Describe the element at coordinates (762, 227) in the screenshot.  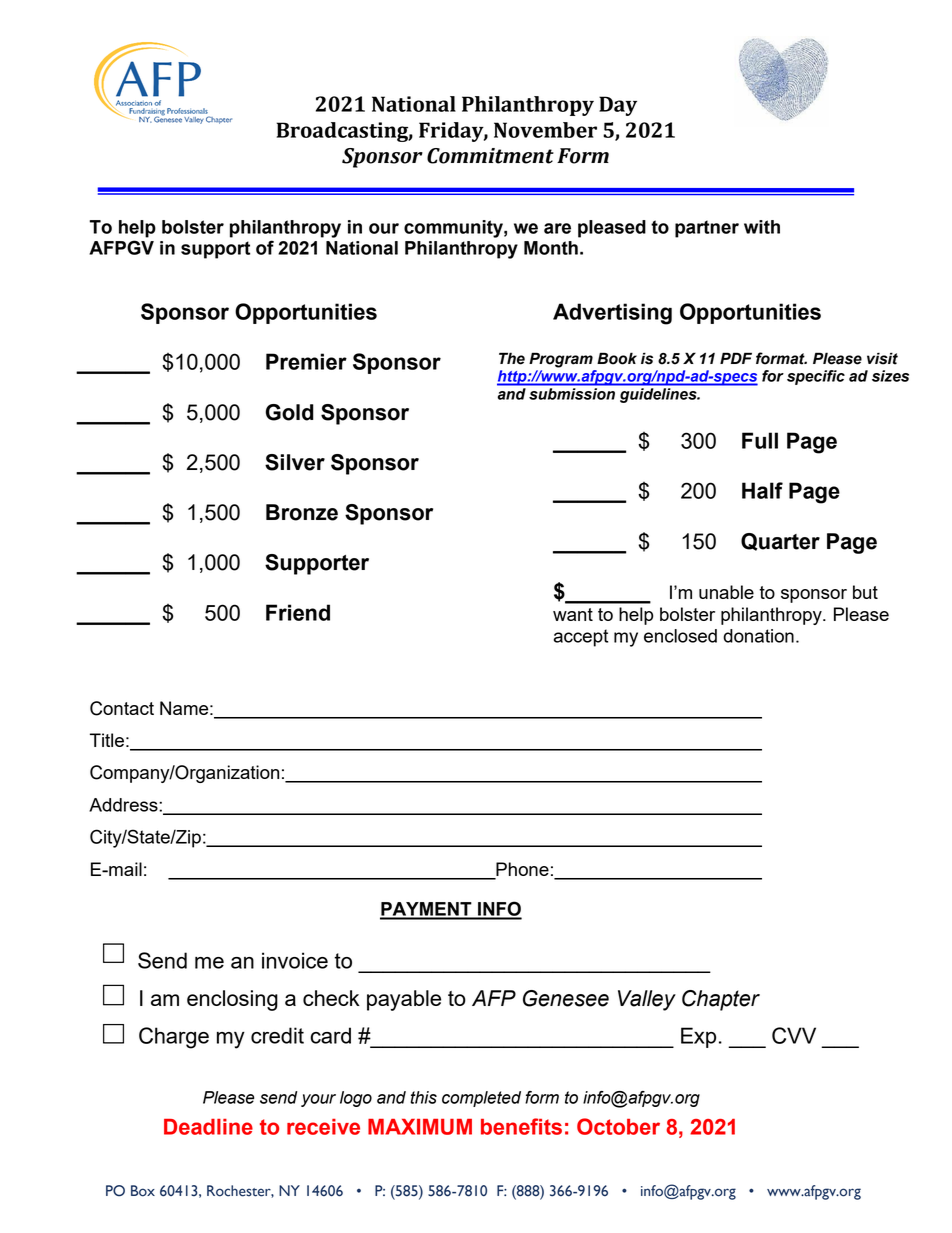
I see `with` at that location.
